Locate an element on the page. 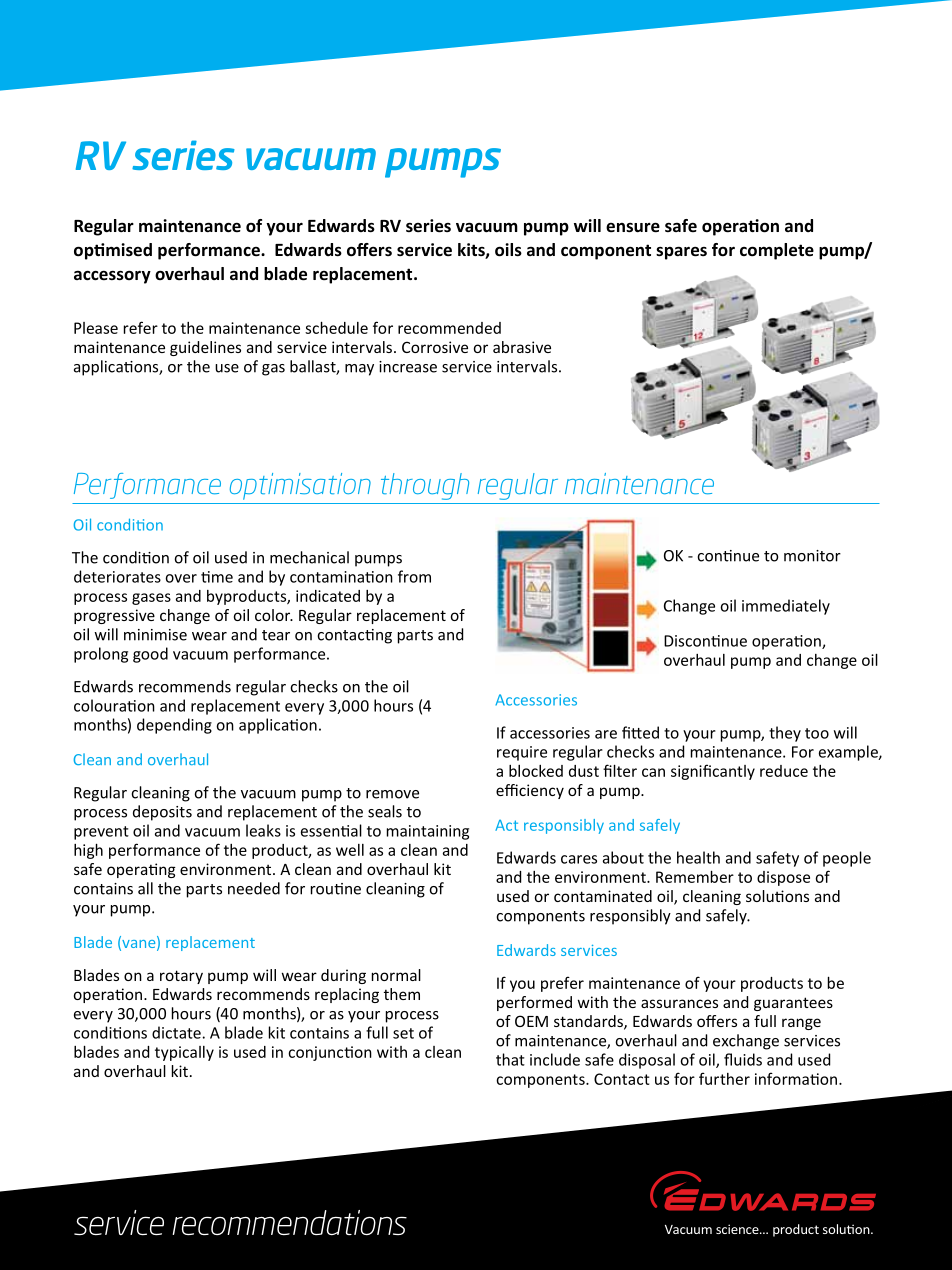 This image has width=952, height=1270. oils is located at coordinates (508, 250).
